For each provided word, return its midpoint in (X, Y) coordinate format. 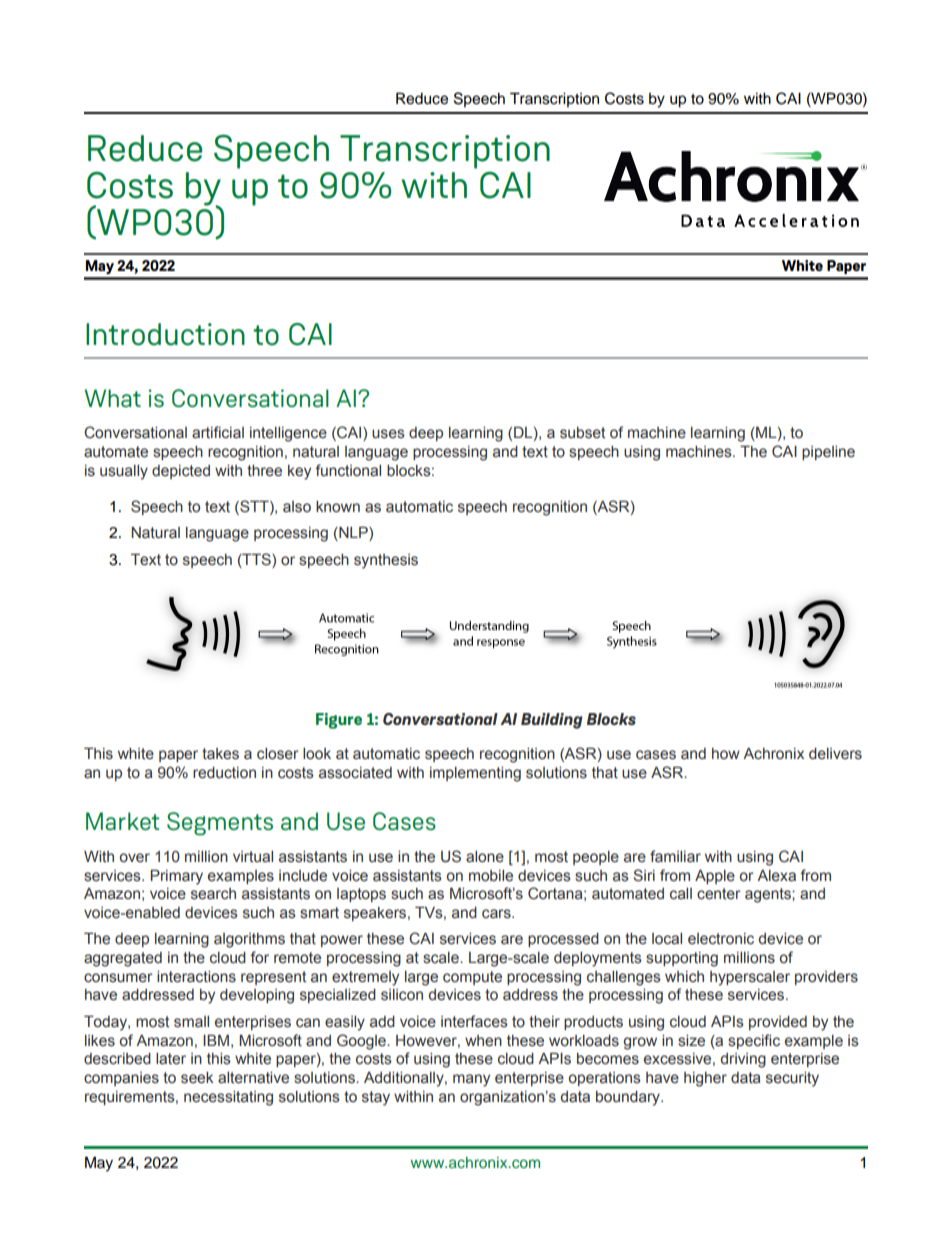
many (471, 1080)
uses (388, 434)
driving (743, 1060)
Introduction (165, 334)
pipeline (828, 453)
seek (197, 1078)
